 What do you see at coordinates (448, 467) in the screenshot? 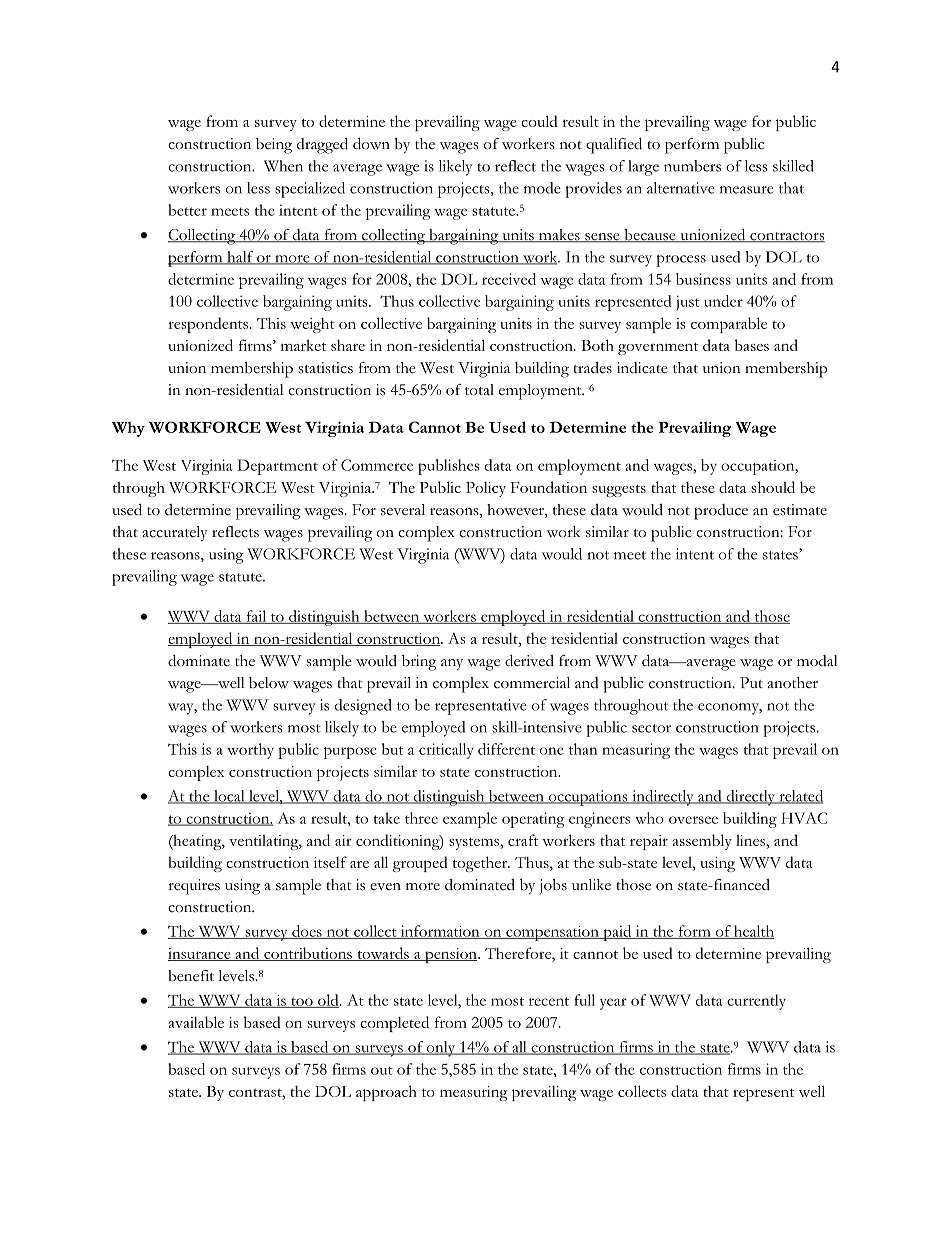
I see `publishes` at bounding box center [448, 467].
